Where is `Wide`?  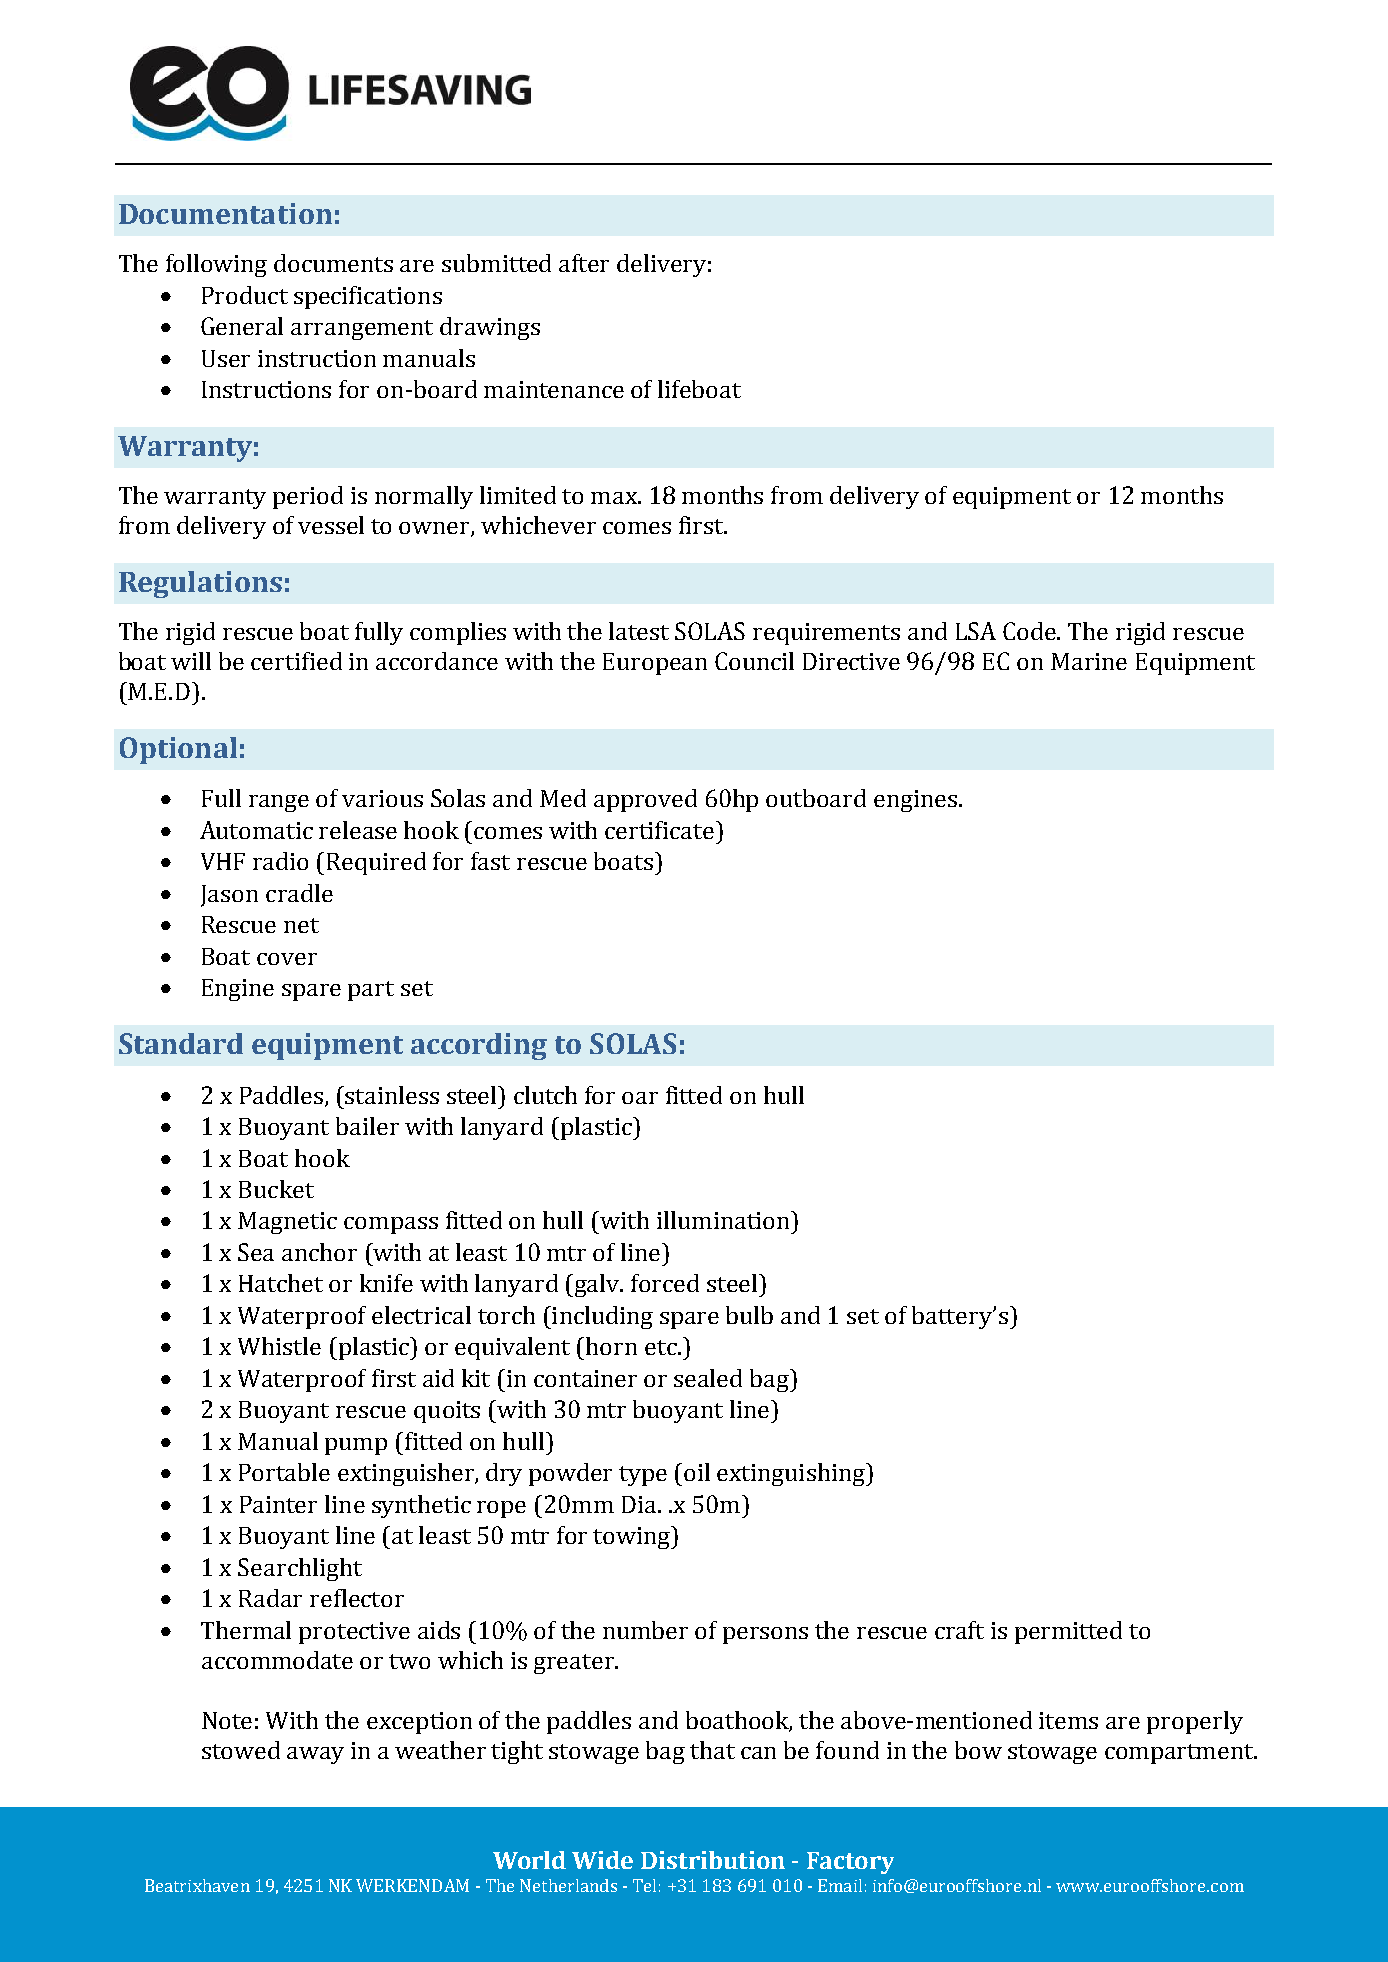 Wide is located at coordinates (602, 1860).
